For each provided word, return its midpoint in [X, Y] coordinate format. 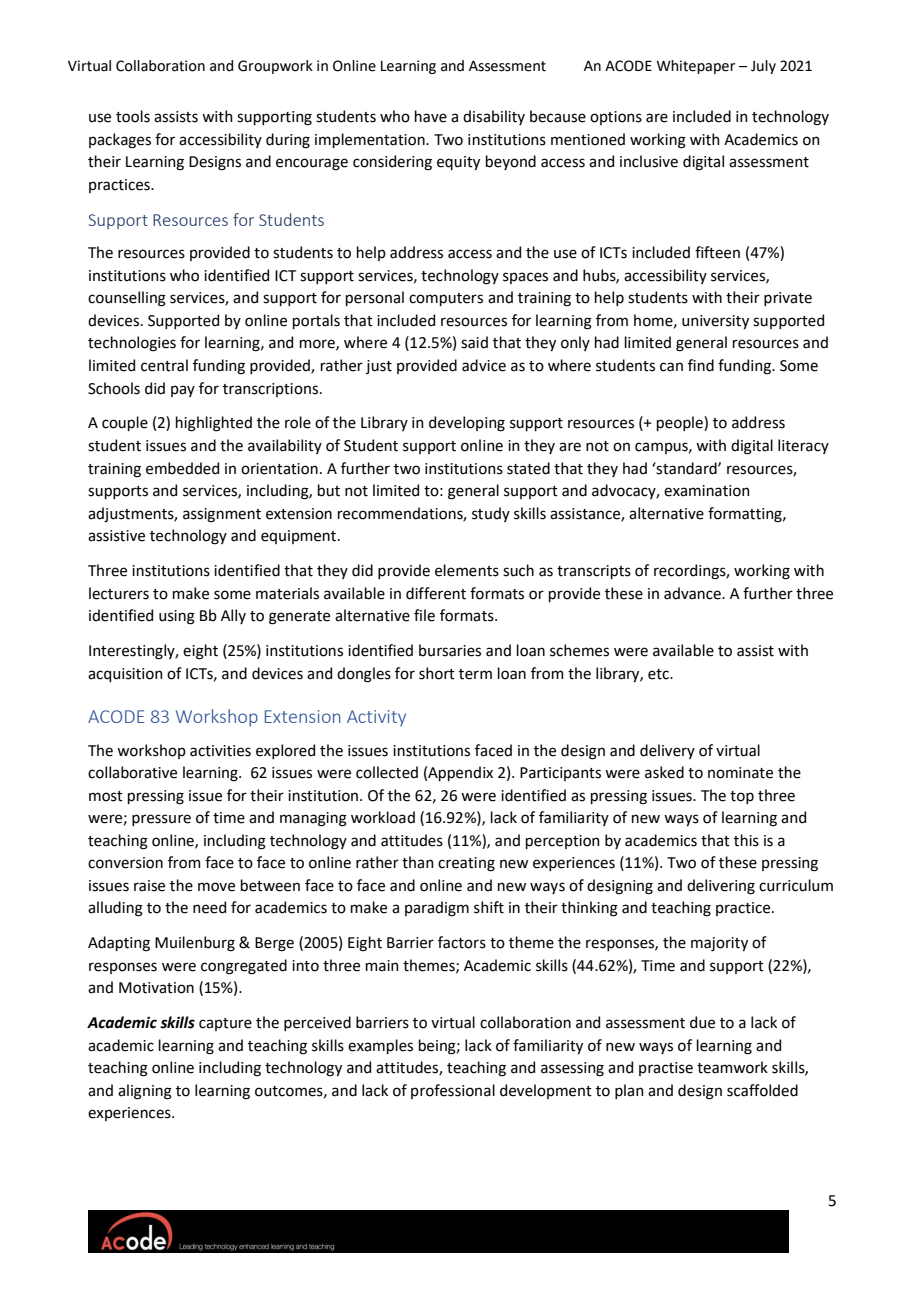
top [742, 797]
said [474, 342]
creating [466, 864]
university [715, 322]
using [177, 617]
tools [133, 116]
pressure [161, 820]
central [164, 365]
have [431, 116]
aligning [145, 1092]
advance [693, 593]
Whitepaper [695, 67]
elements [467, 570]
